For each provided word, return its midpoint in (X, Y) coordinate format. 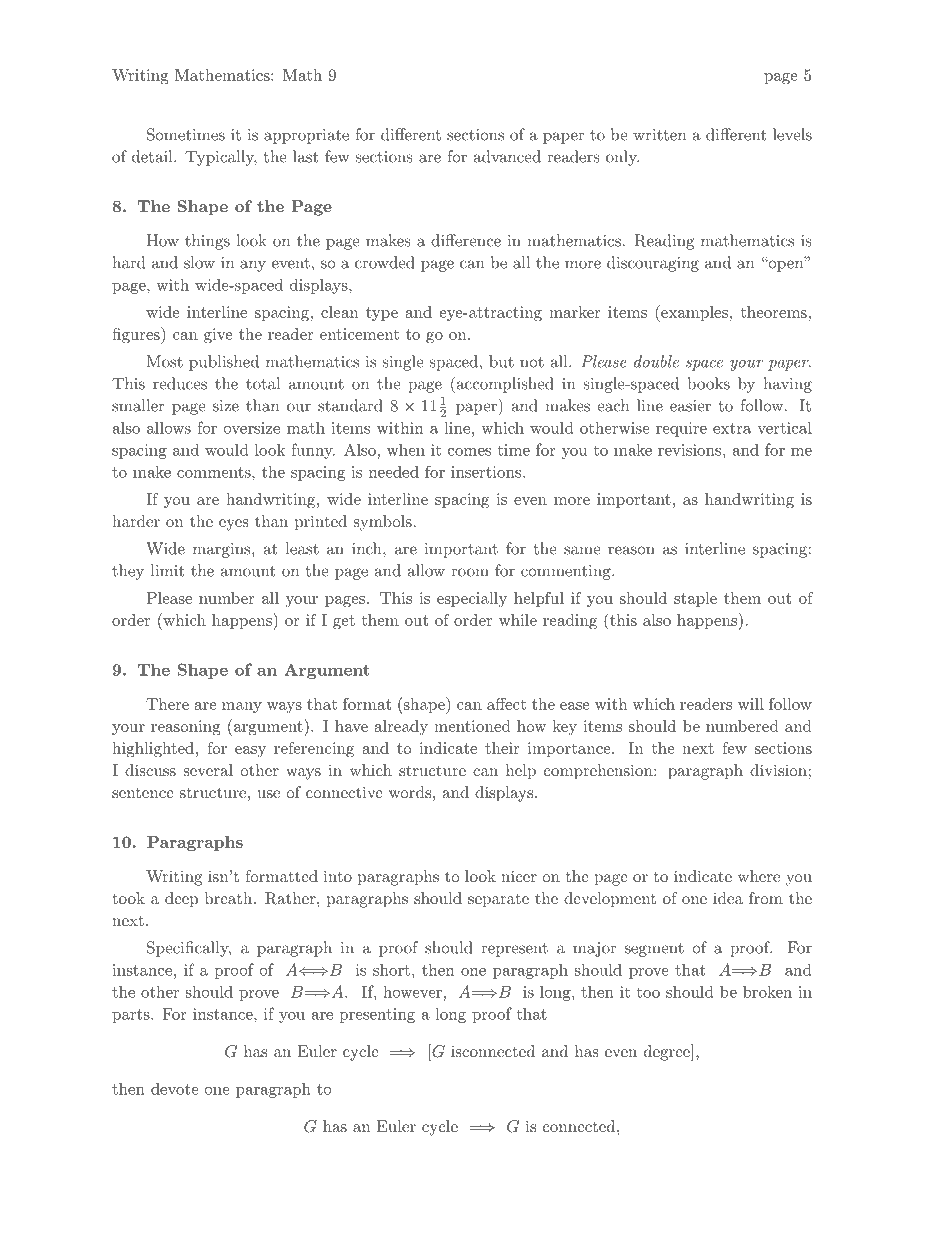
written (659, 135)
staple (695, 599)
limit (167, 570)
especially (472, 599)
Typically (221, 158)
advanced (507, 156)
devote (174, 1088)
